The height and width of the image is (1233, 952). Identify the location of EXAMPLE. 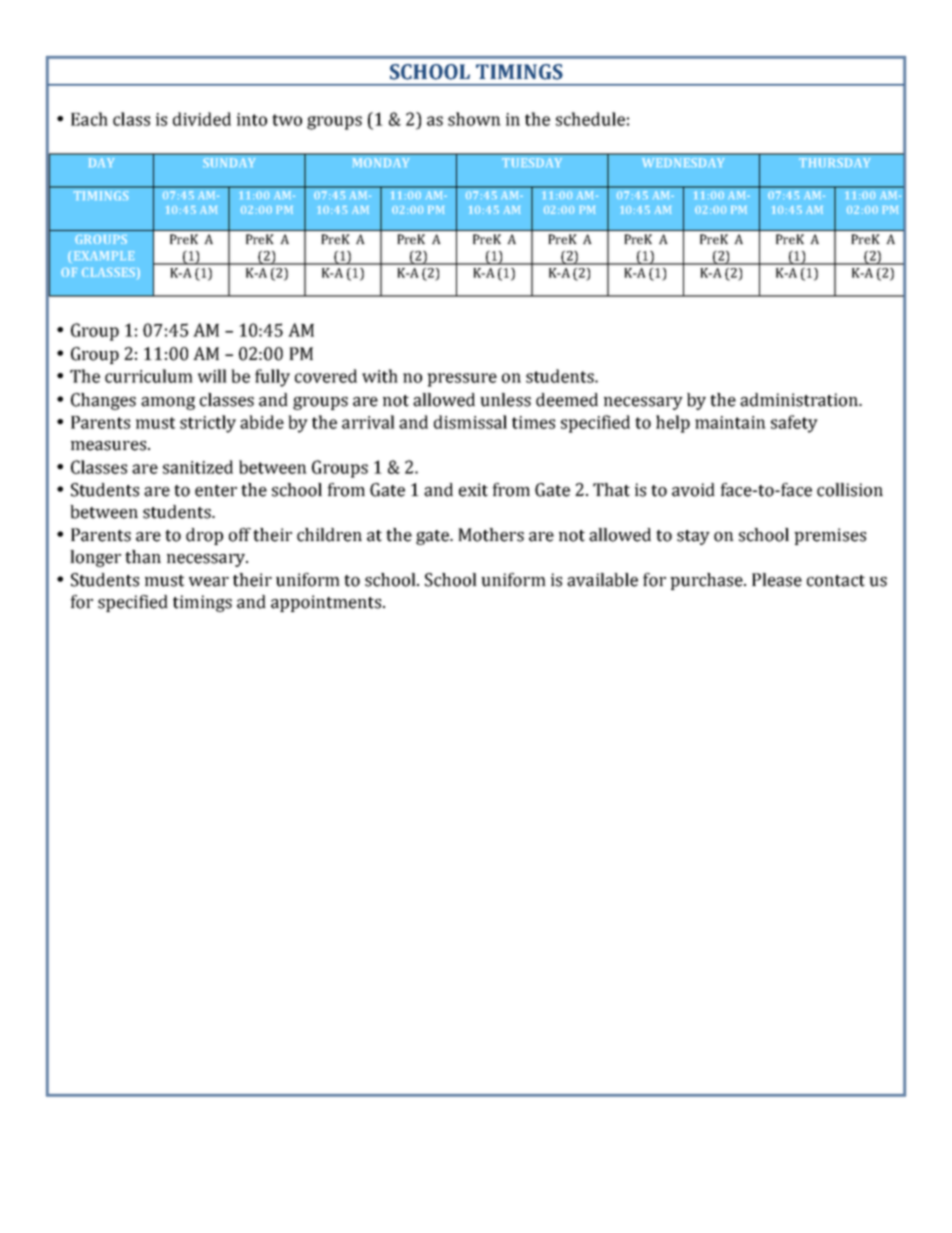
(104, 255).
